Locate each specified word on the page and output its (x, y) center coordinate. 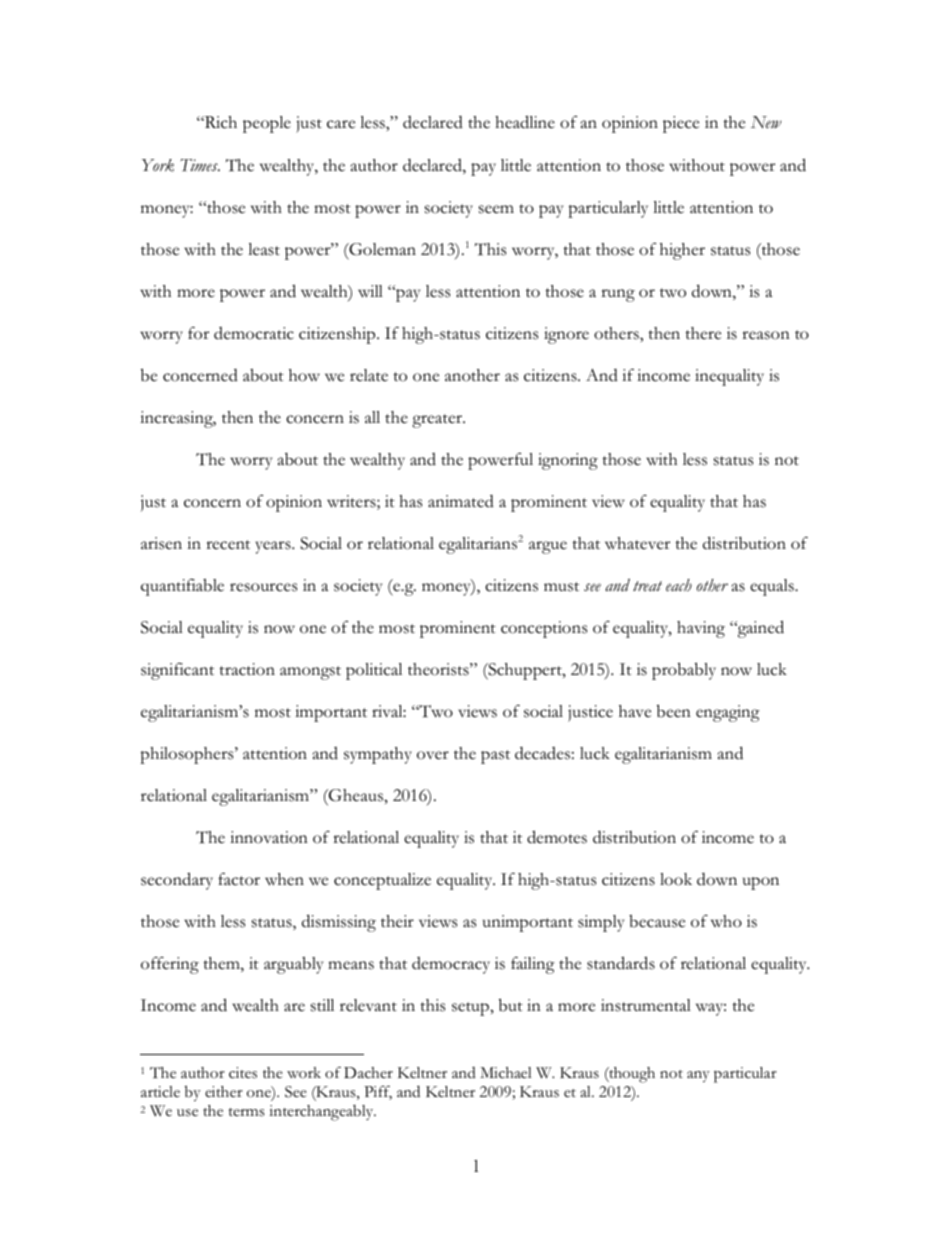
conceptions (544, 629)
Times (200, 165)
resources (263, 587)
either (224, 1092)
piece (681, 124)
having (701, 629)
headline (525, 122)
